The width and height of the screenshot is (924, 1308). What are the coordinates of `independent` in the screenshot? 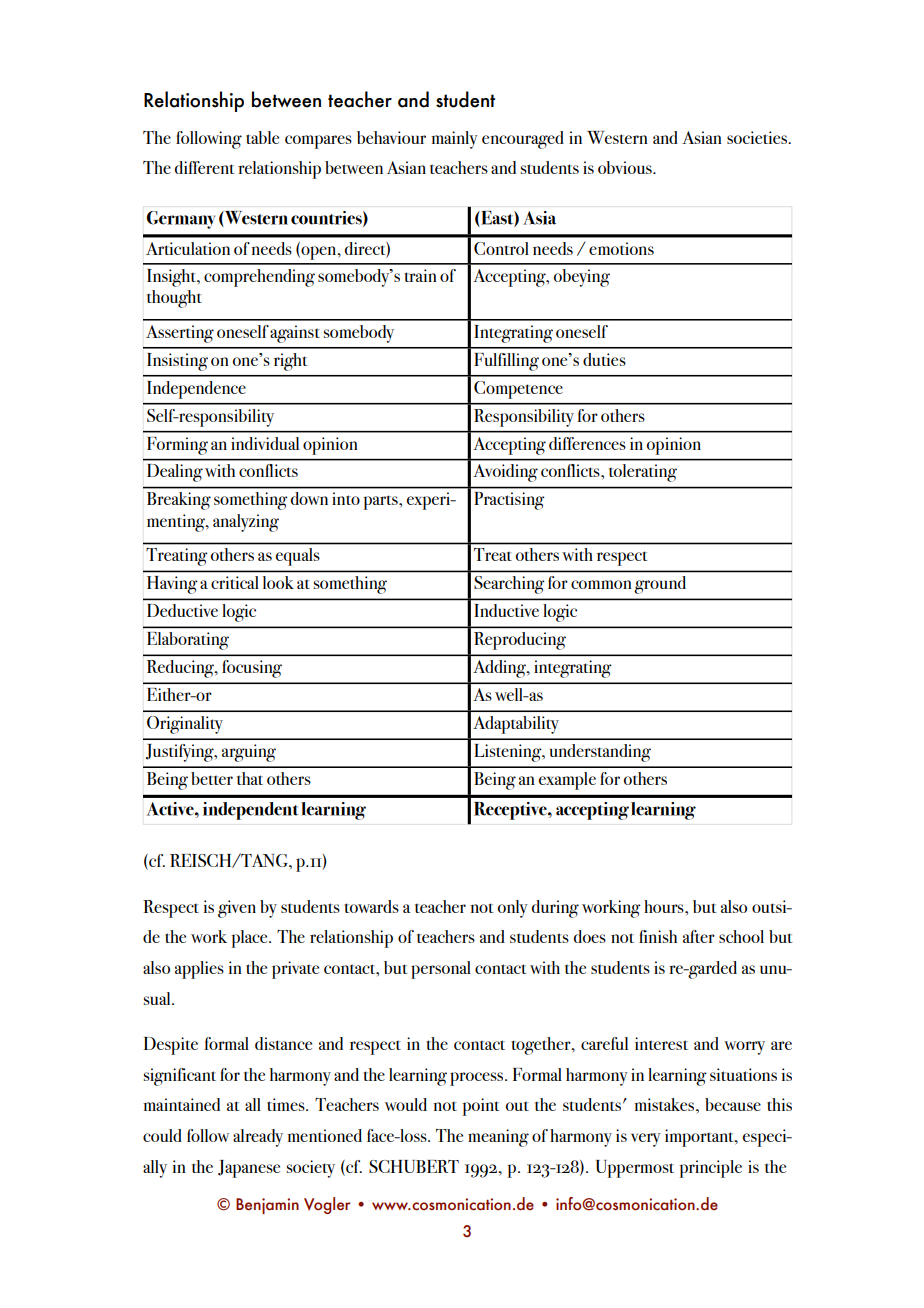 It's located at (251, 811).
